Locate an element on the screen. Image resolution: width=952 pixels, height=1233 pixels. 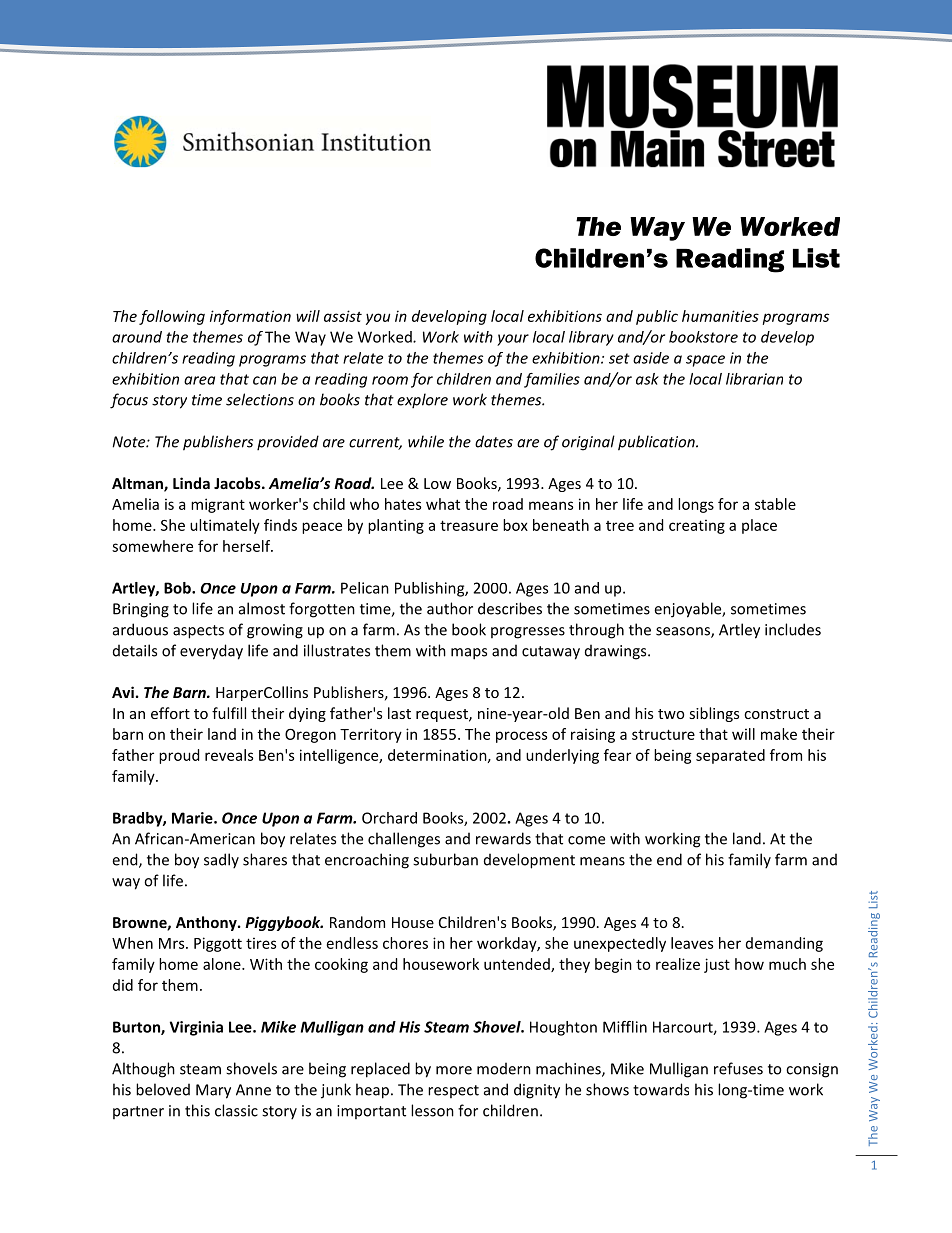
suburban is located at coordinates (445, 859).
